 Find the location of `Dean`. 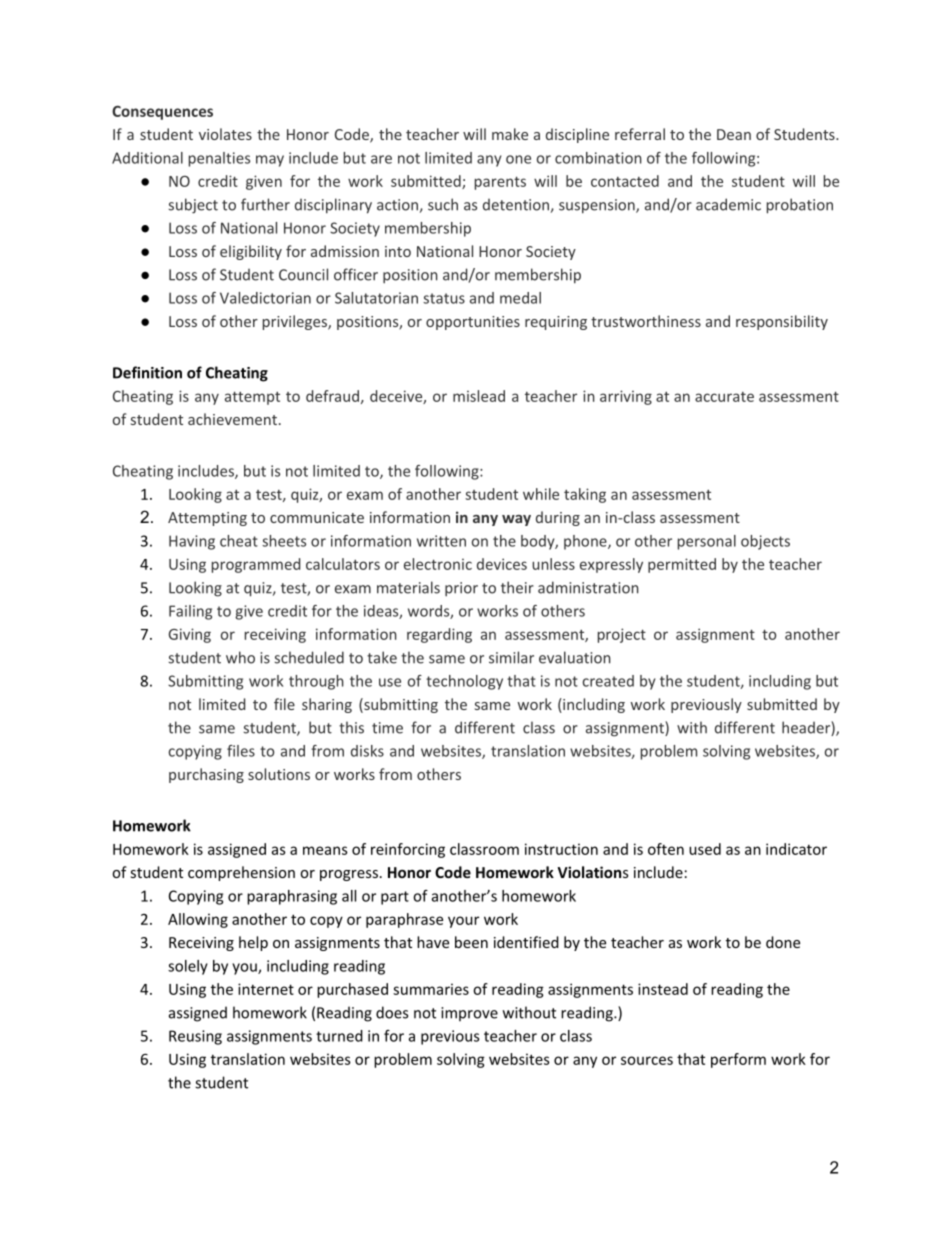

Dean is located at coordinates (734, 134).
